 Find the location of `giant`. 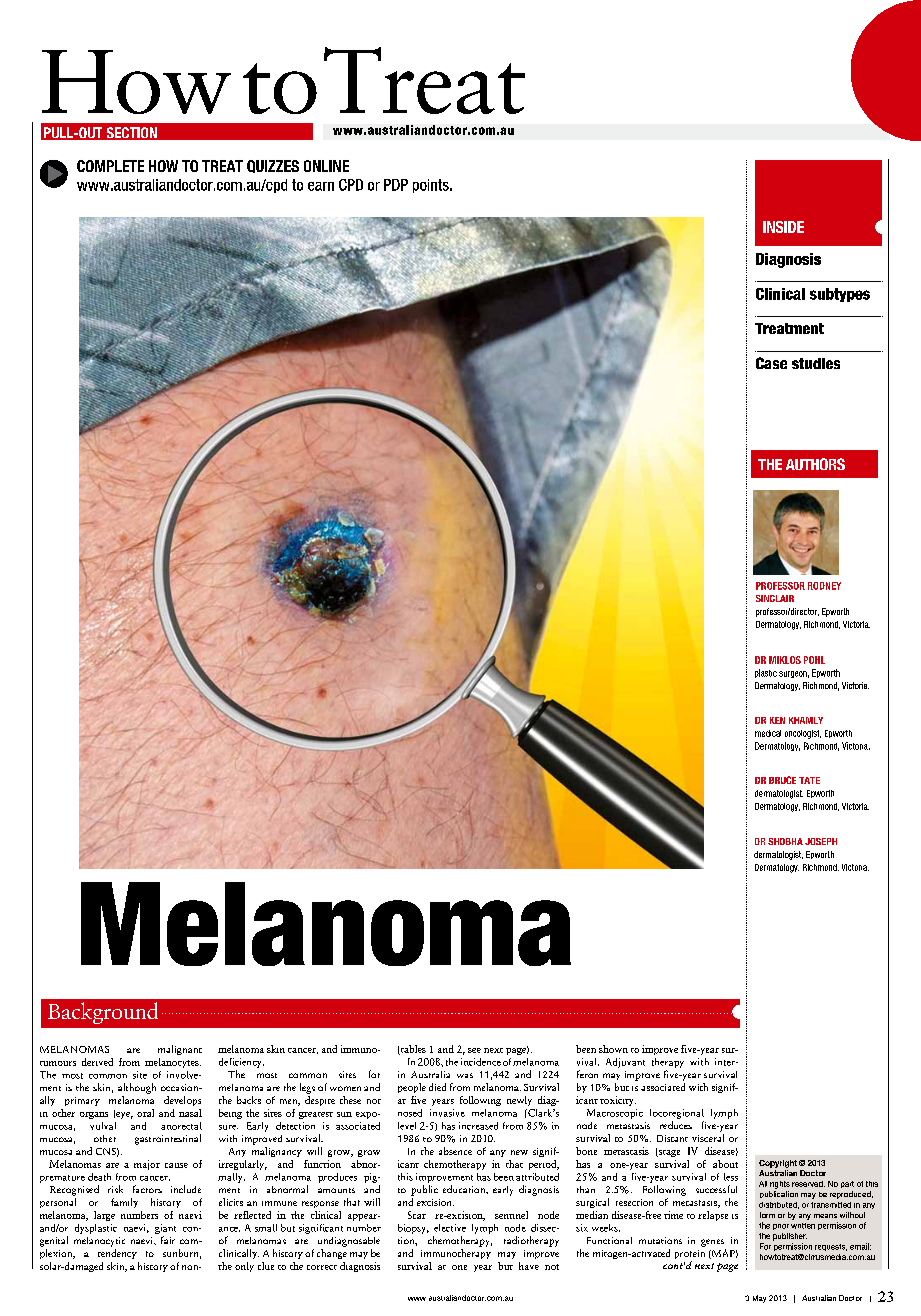

giant is located at coordinates (165, 1229).
